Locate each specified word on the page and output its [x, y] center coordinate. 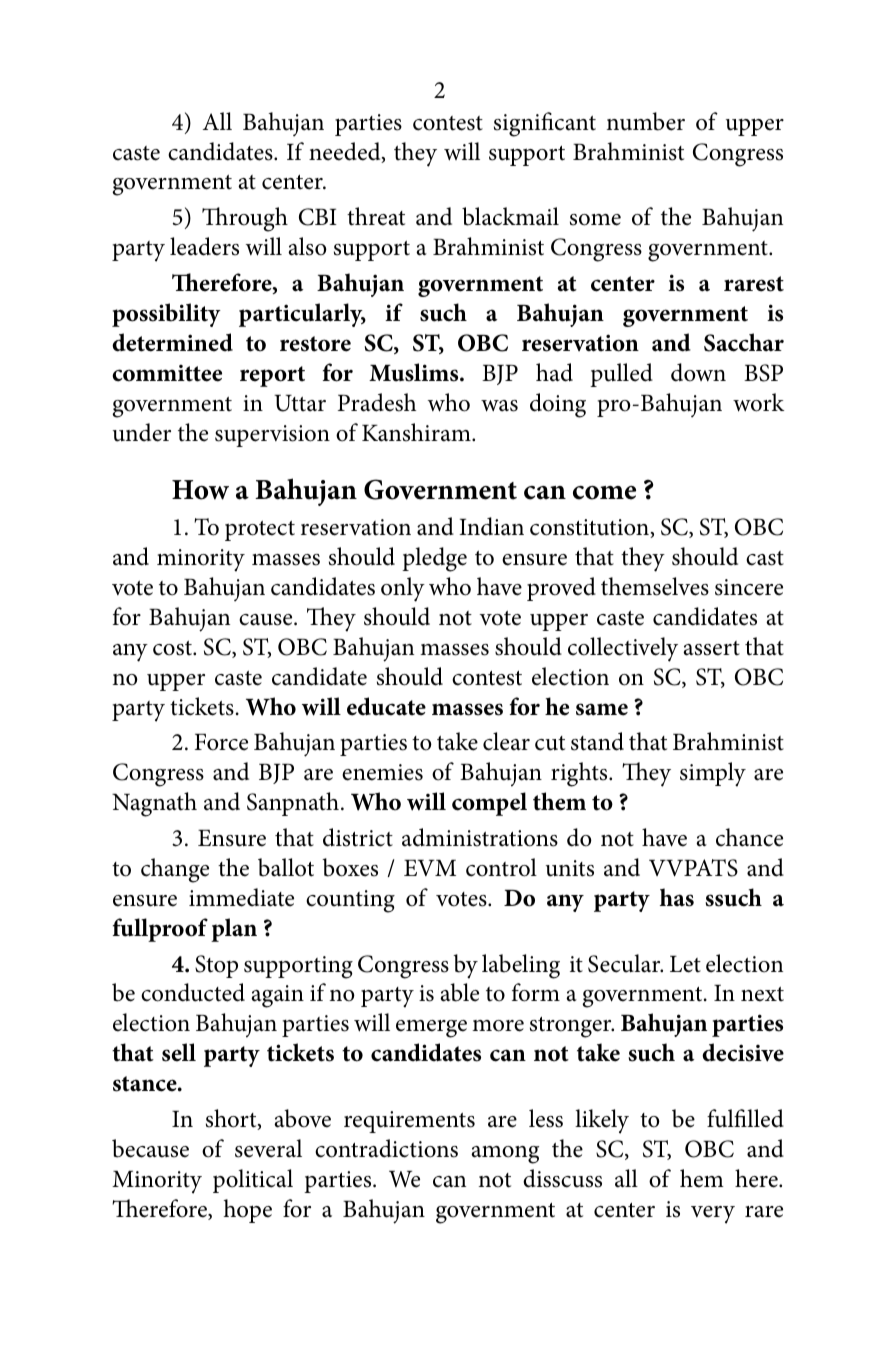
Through [245, 219]
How [200, 490]
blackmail [510, 216]
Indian [491, 526]
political [253, 1181]
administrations [480, 837]
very [713, 1215]
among [505, 1155]
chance [749, 837]
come [604, 493]
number [646, 121]
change [175, 870]
